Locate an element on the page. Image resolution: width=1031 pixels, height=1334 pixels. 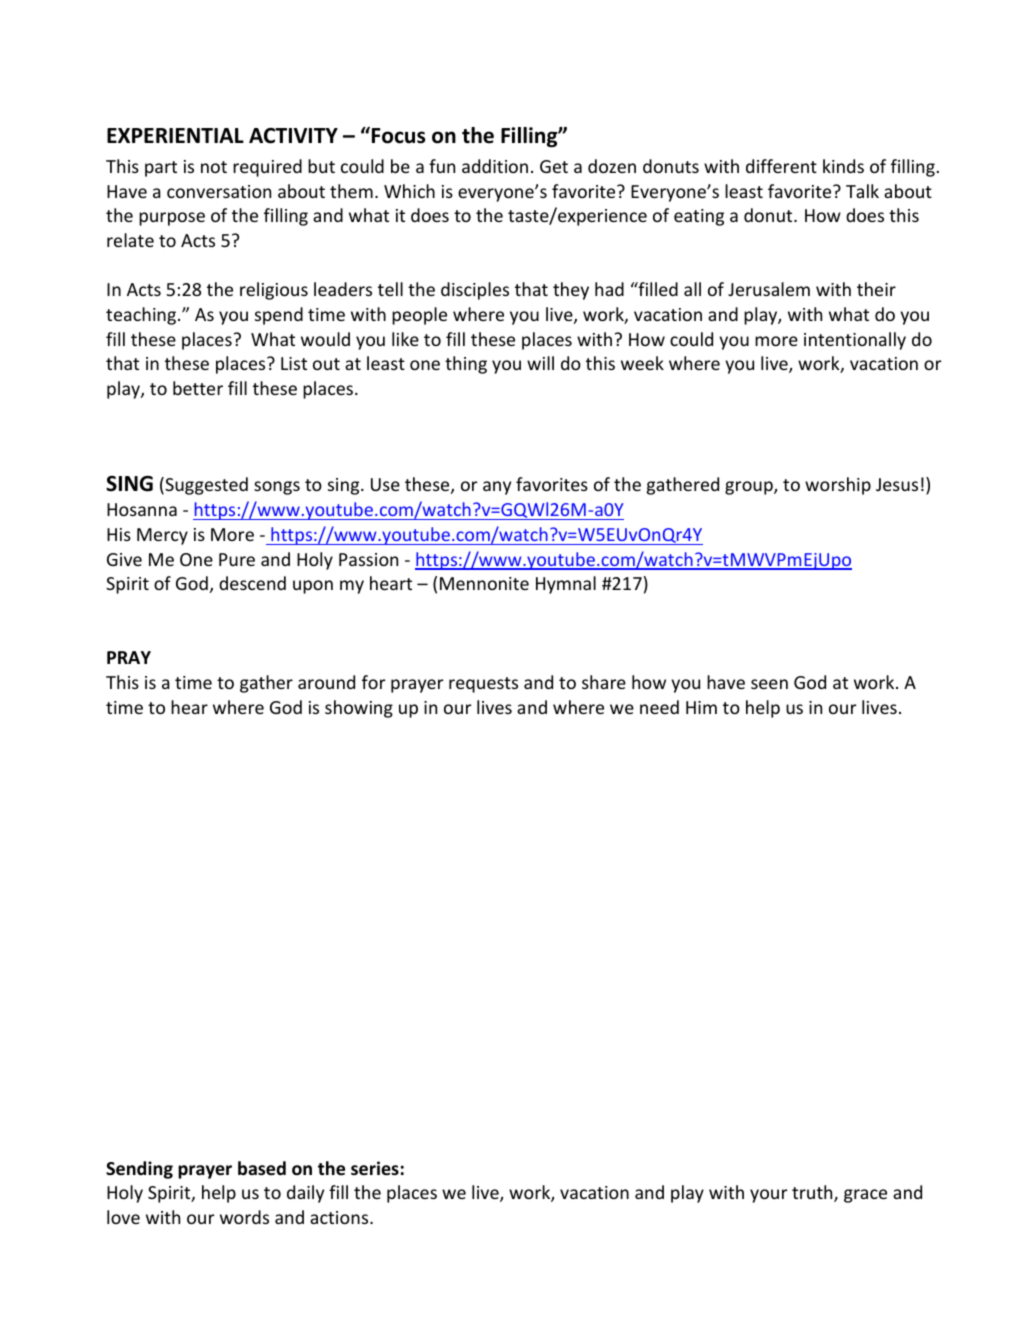
seen is located at coordinates (769, 684).
